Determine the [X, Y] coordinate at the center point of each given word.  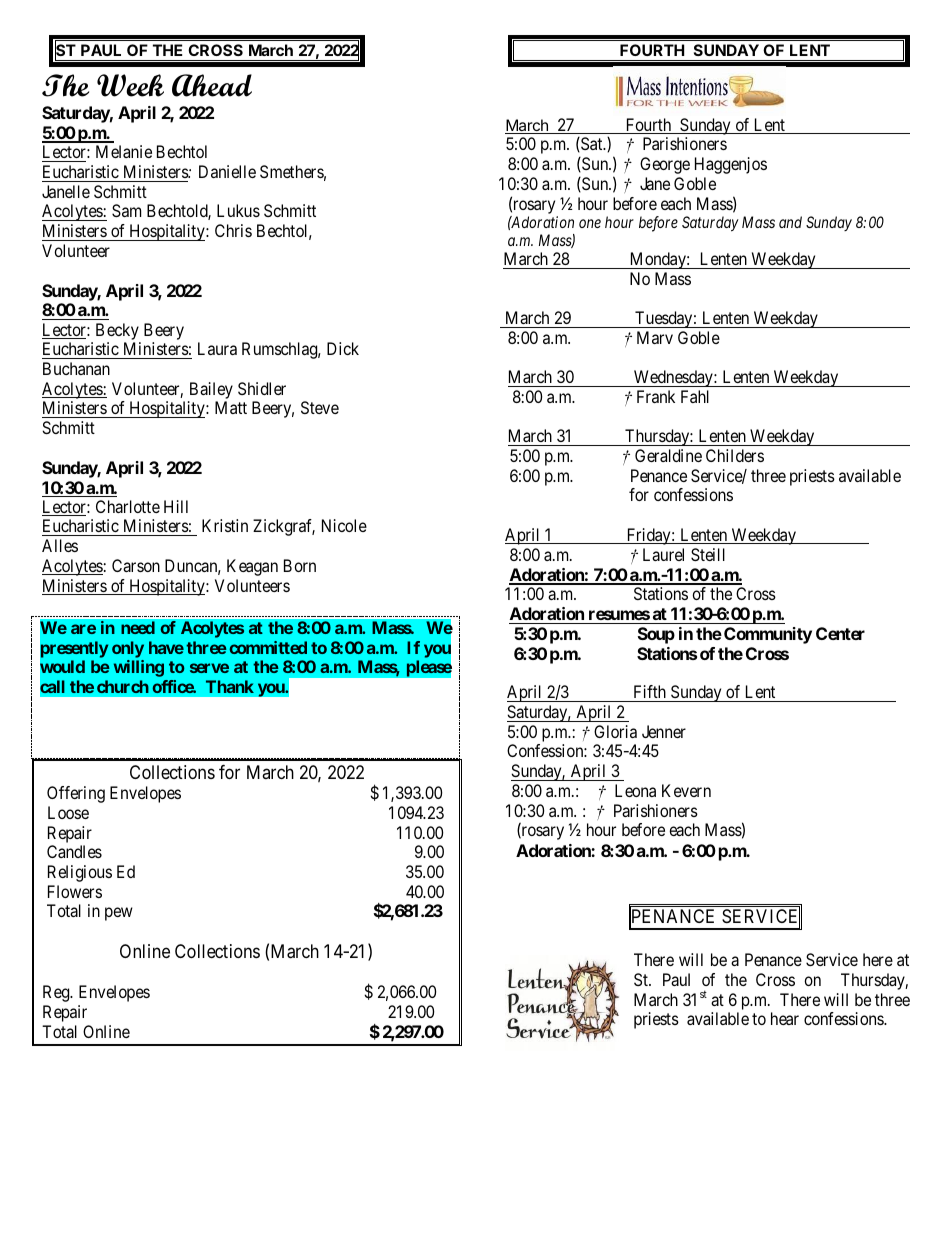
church [123, 686]
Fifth [650, 693]
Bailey [210, 392]
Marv [655, 337]
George [665, 165]
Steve [320, 407]
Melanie [124, 151]
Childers [735, 455]
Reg [57, 993]
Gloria [615, 731]
